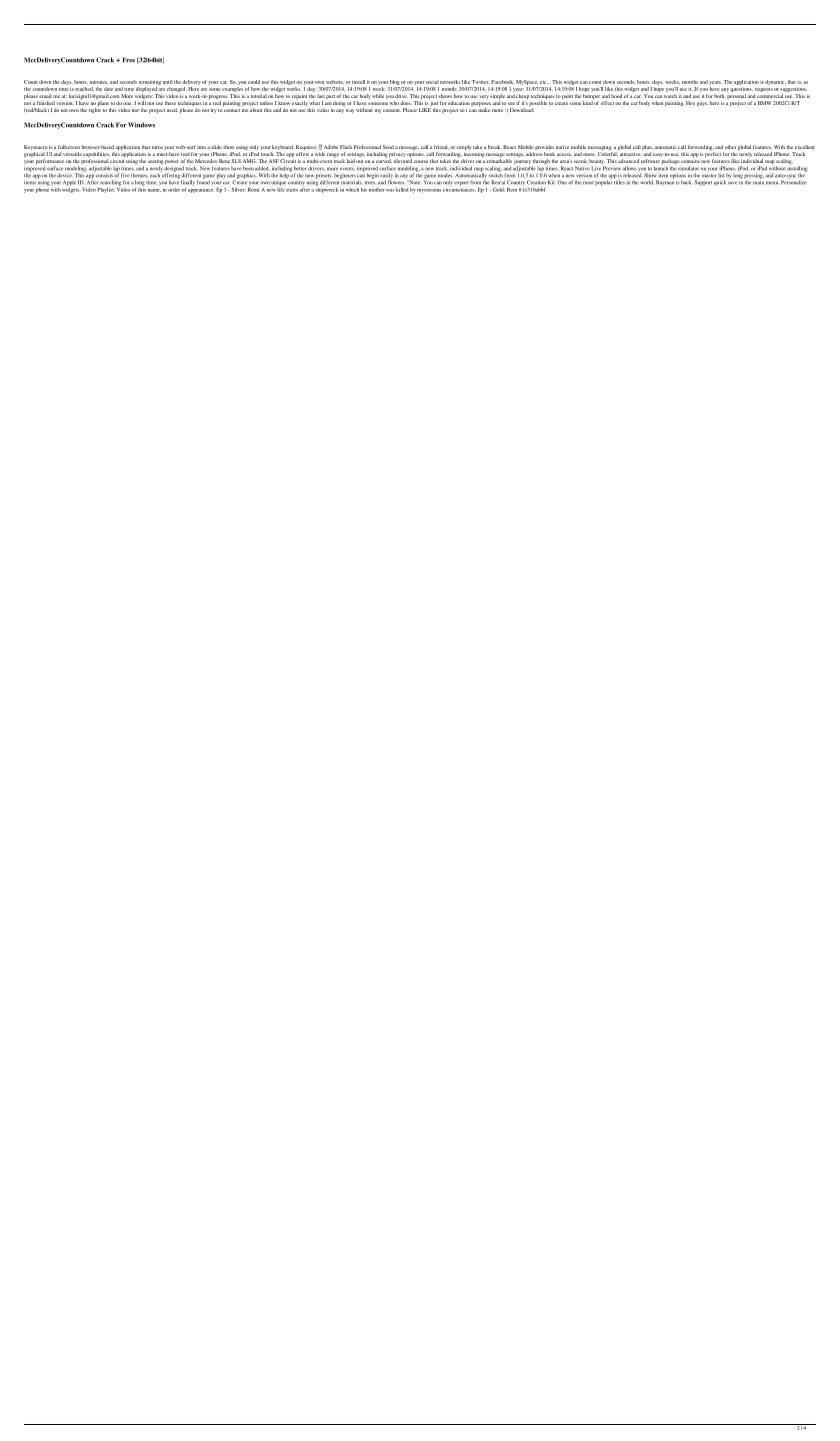  I want to click on turns, so click(157, 147).
